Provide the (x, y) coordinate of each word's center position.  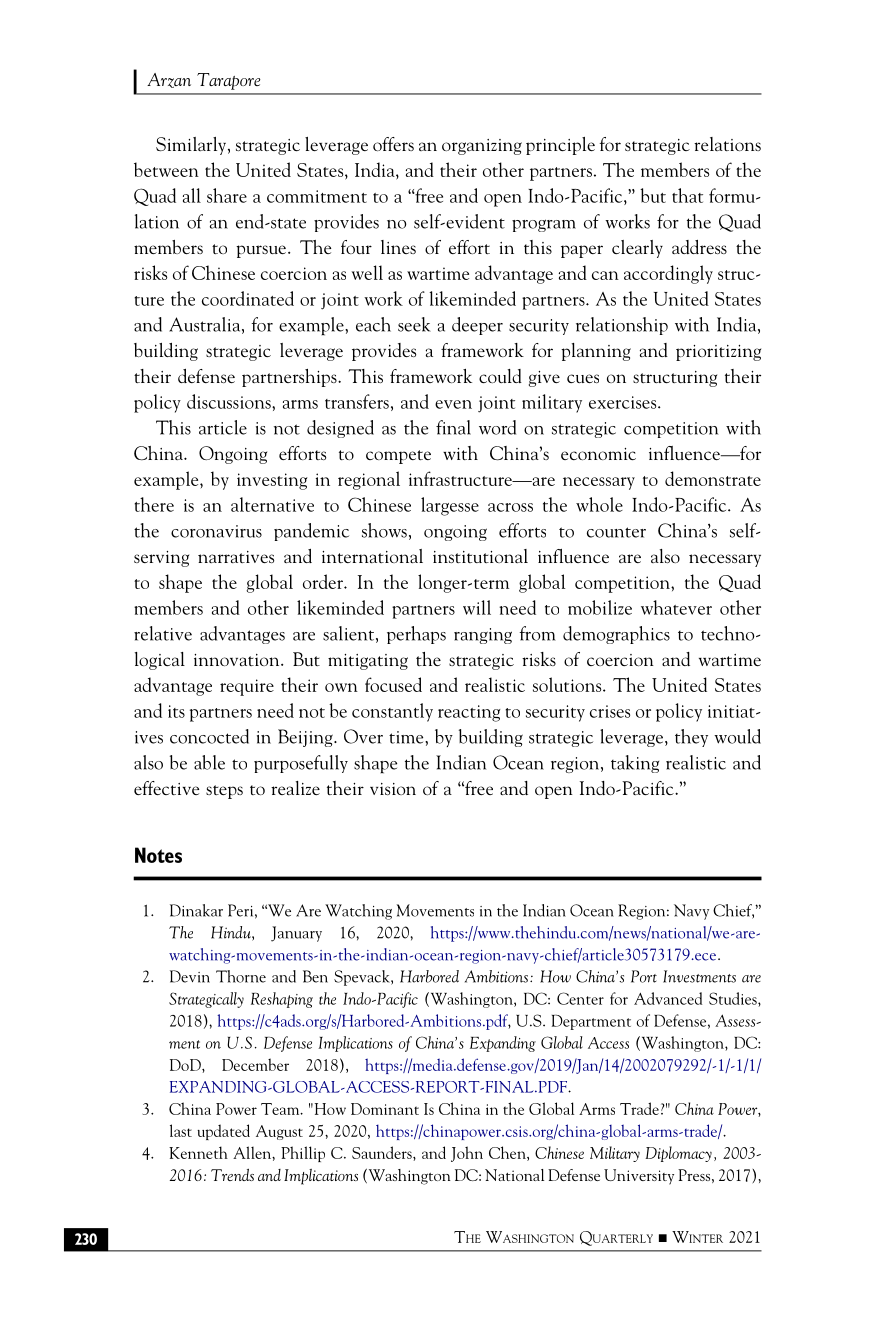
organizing (482, 147)
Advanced (668, 998)
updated (223, 1132)
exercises (624, 402)
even (453, 404)
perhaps (416, 635)
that (687, 195)
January (296, 934)
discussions (230, 401)
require (247, 687)
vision (393, 789)
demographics (616, 635)
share (227, 195)
